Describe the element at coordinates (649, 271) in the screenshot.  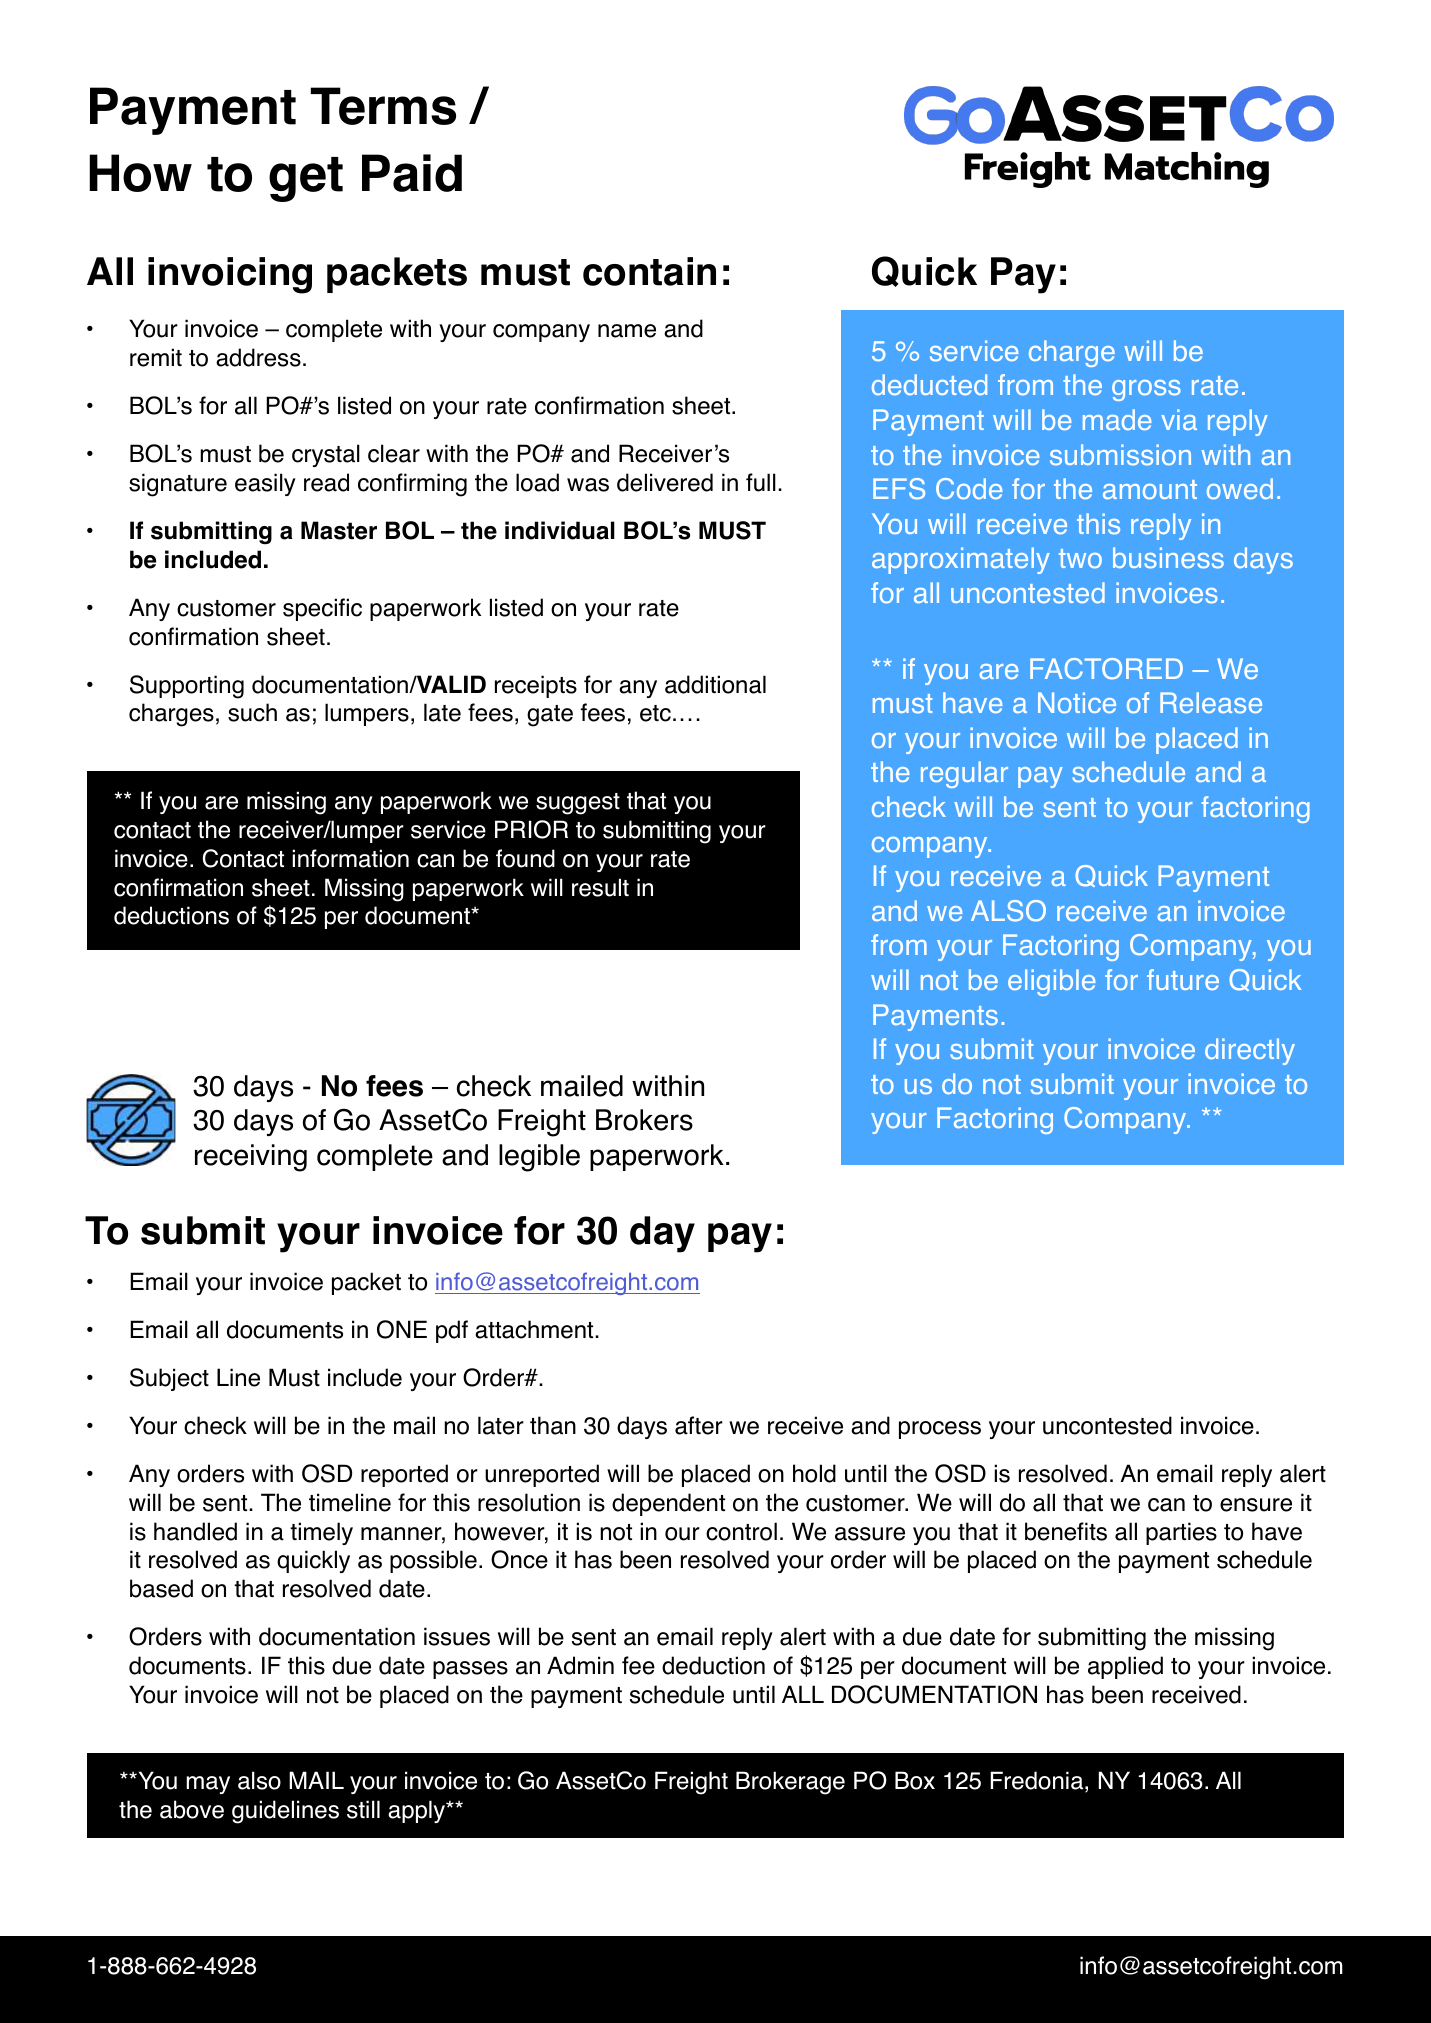
I see `contain` at that location.
